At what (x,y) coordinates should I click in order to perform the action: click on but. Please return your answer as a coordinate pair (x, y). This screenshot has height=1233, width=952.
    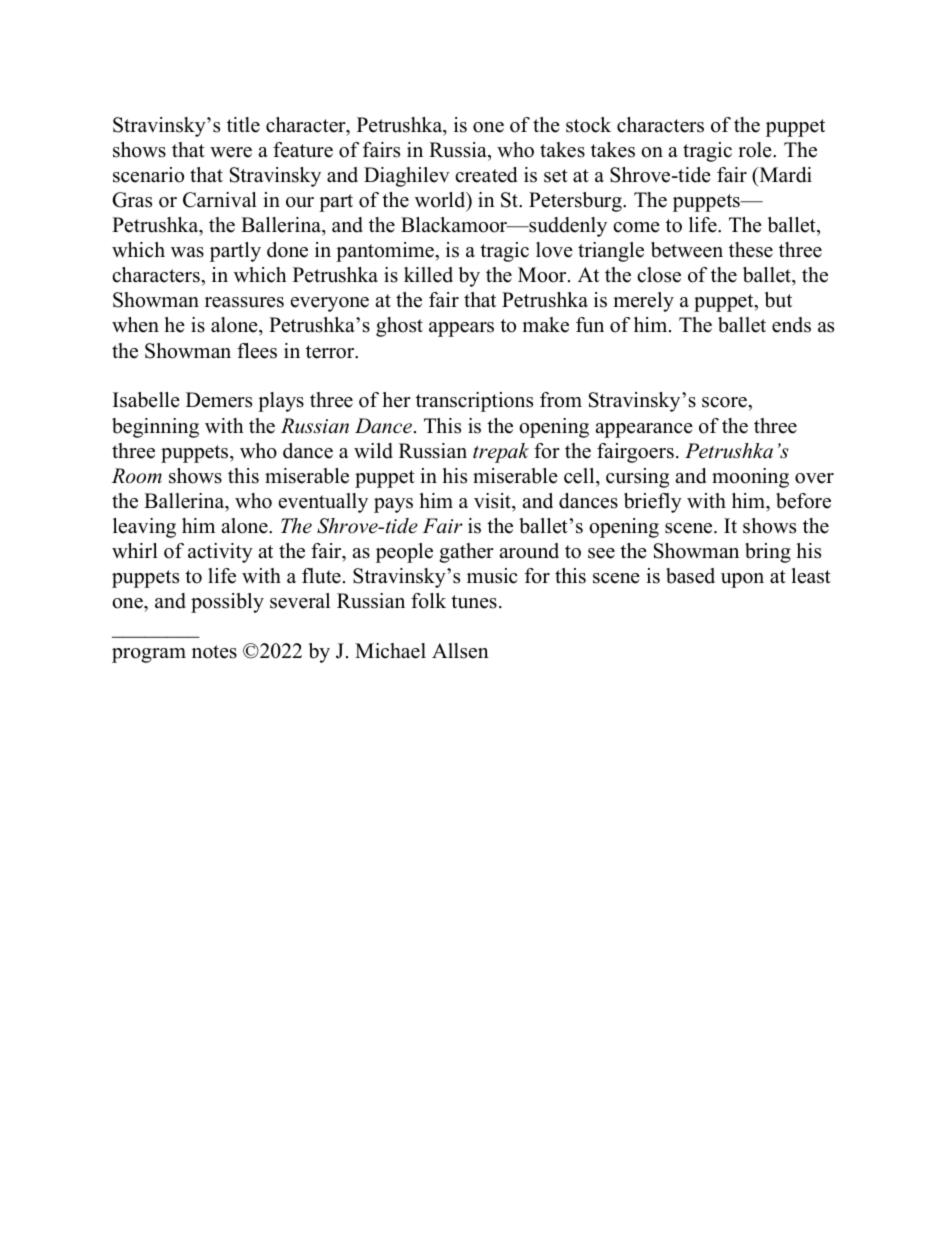
    Looking at the image, I should click on (778, 300).
